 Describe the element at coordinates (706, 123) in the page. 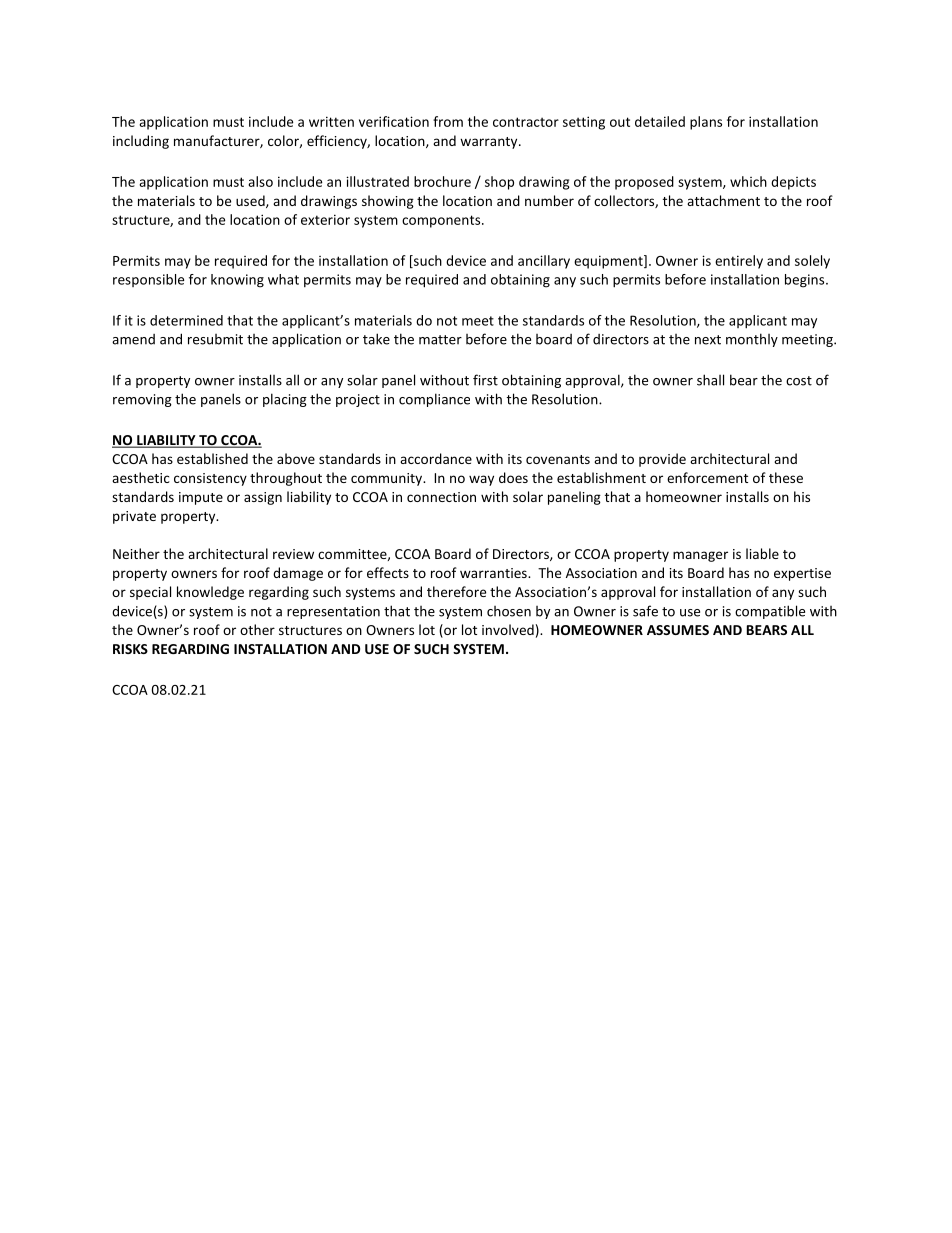

I see `plans` at that location.
